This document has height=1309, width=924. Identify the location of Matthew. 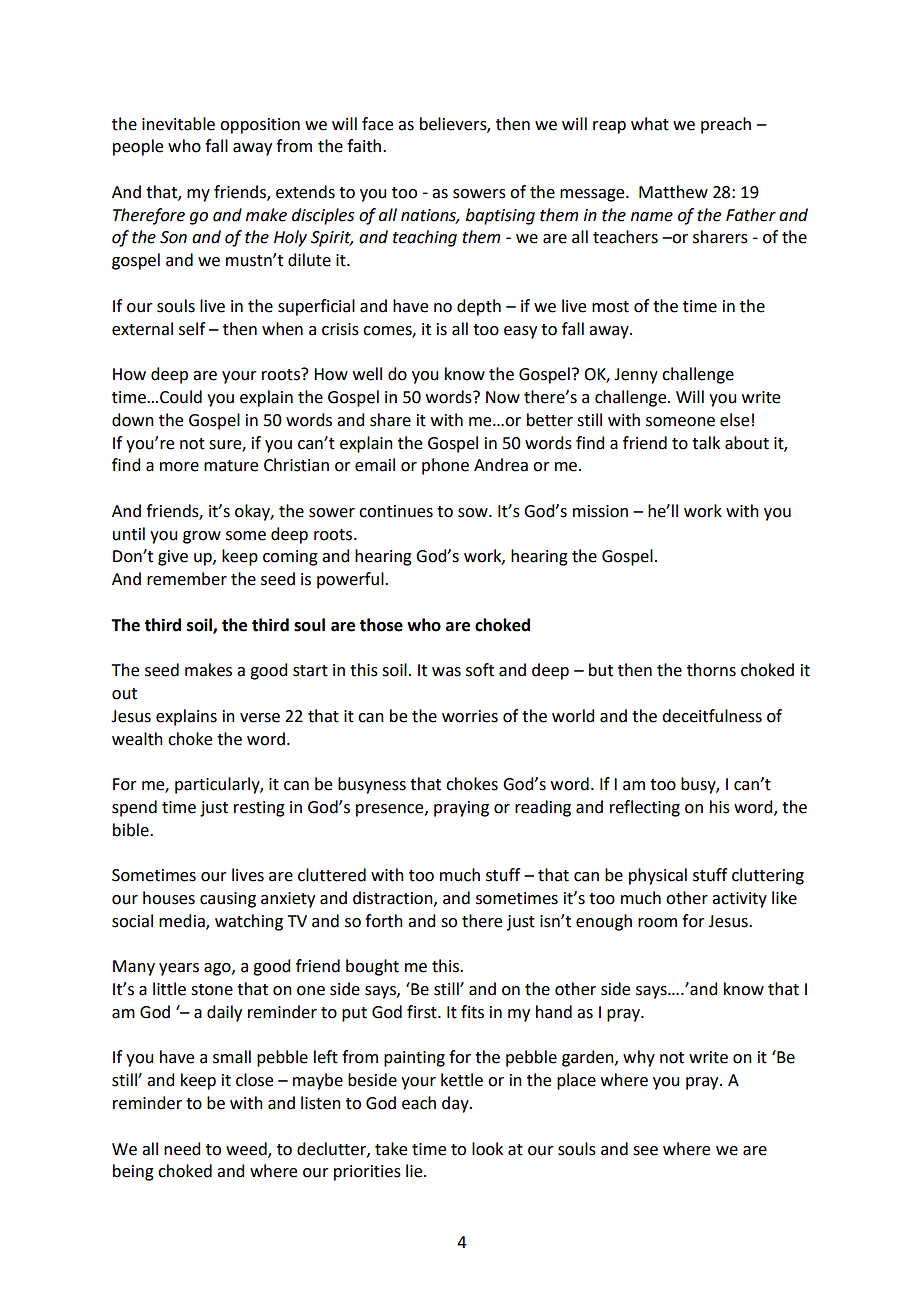
(673, 192).
